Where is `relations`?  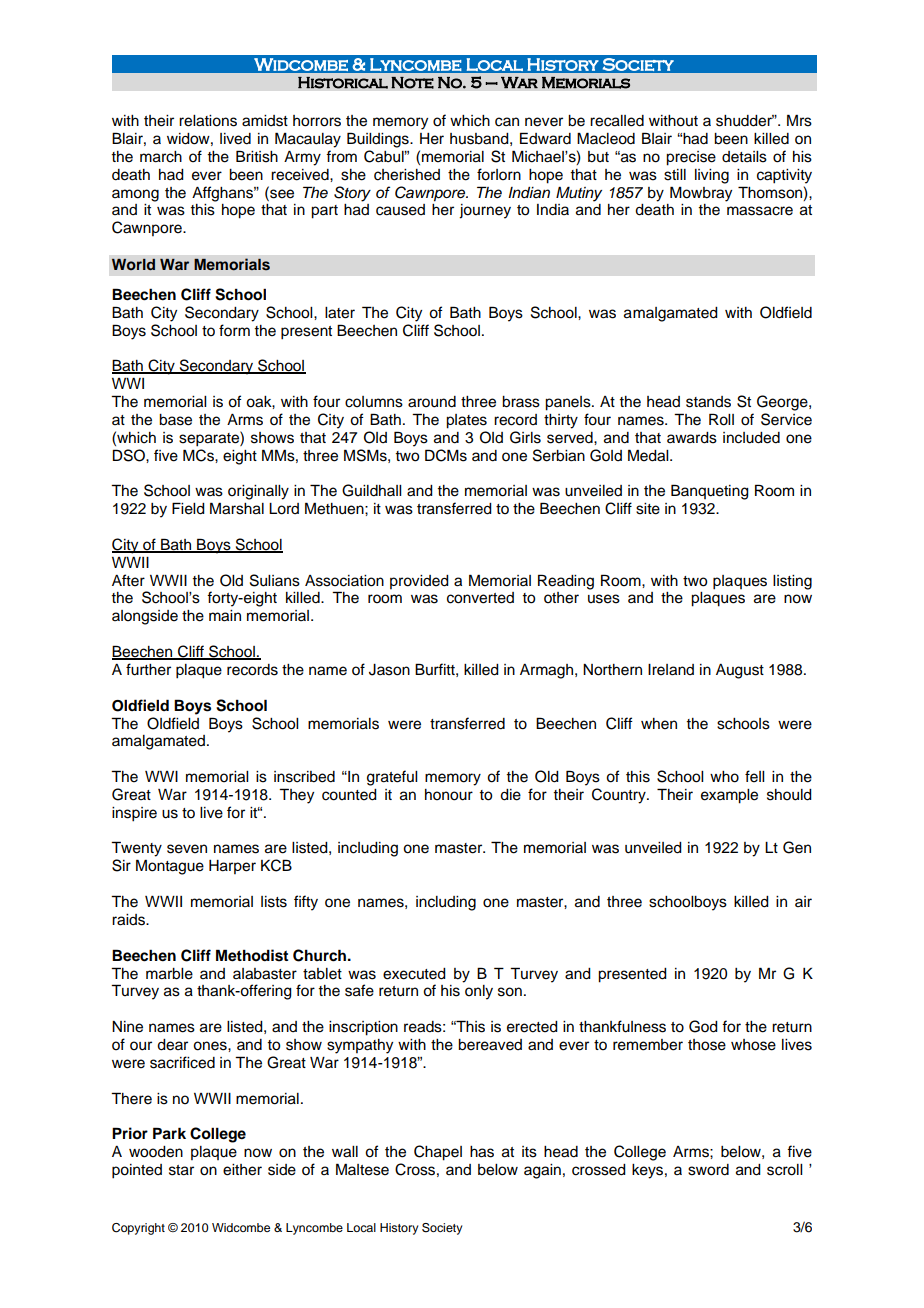
relations is located at coordinates (208, 121).
